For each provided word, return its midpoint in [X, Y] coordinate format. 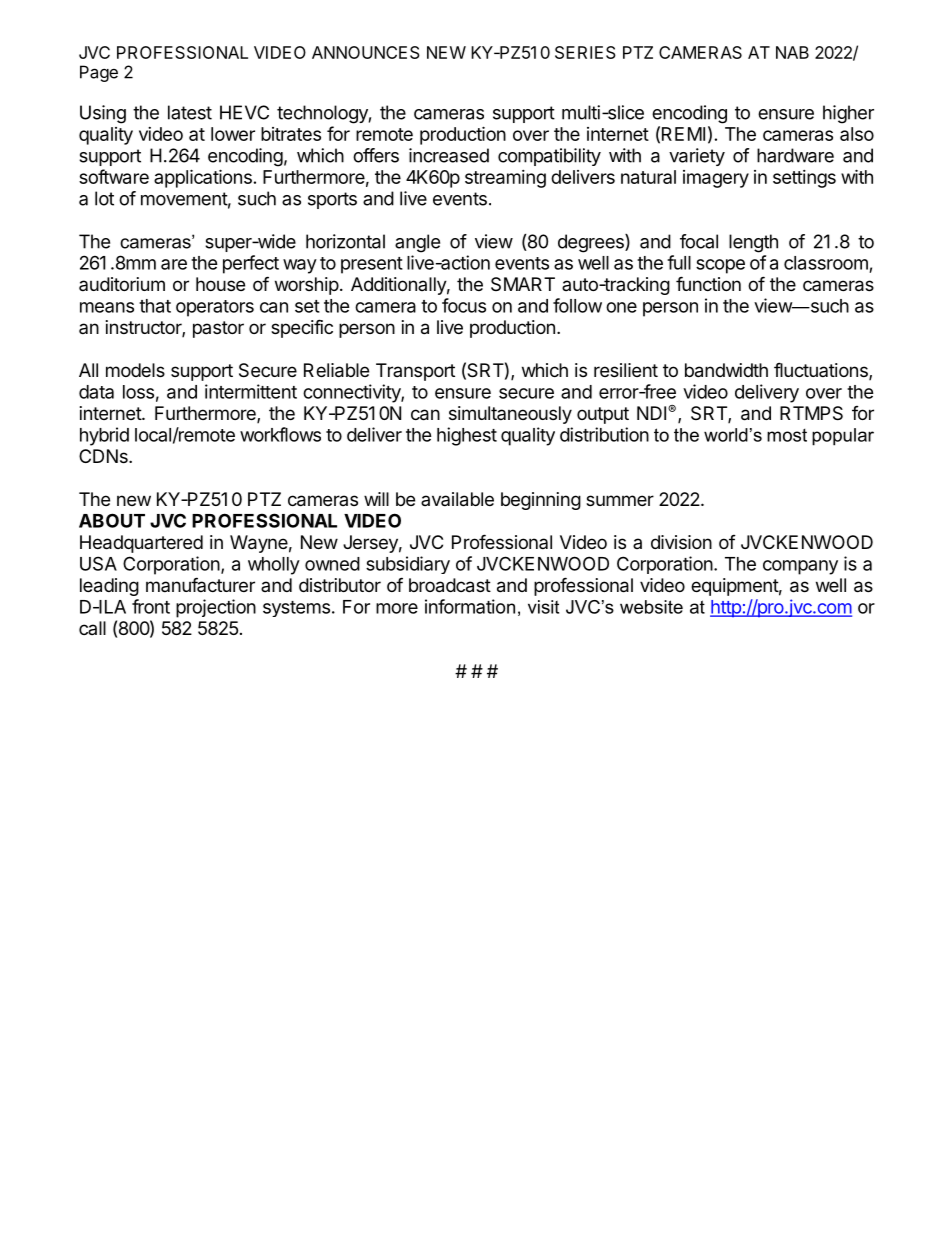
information [470, 606]
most [787, 435]
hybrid [104, 436]
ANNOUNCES [366, 52]
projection [216, 608]
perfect [251, 264]
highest [467, 436]
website [651, 607]
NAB [792, 52]
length [753, 243]
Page [99, 73]
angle [417, 243]
